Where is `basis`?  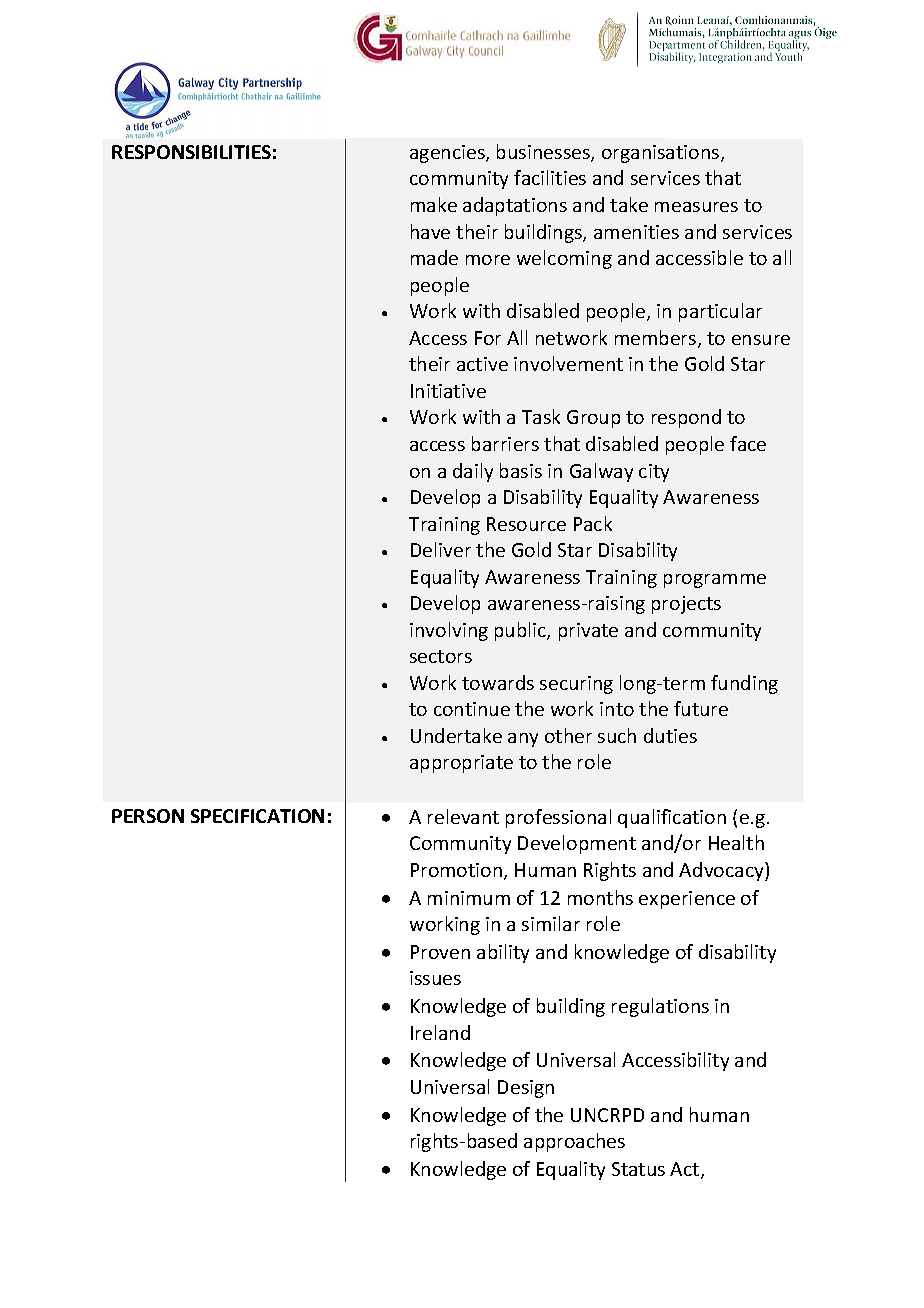
basis is located at coordinates (521, 470).
